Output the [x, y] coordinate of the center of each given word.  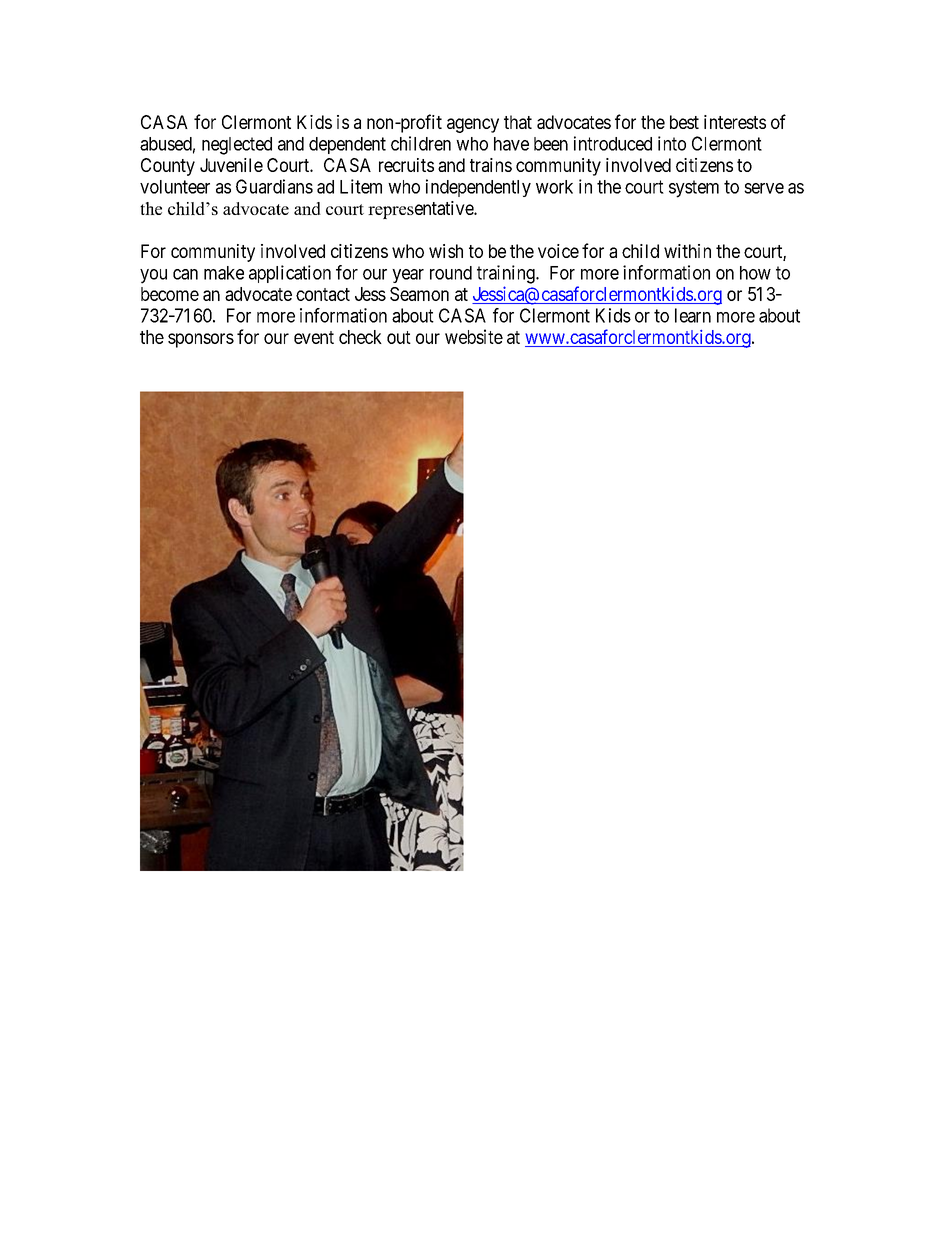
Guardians [274, 186]
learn [693, 315]
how [755, 273]
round [451, 273]
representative [421, 210]
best [684, 122]
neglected [237, 146]
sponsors [201, 340]
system [694, 189]
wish [446, 251]
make [224, 273]
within [687, 251]
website [474, 336]
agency [473, 125]
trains [491, 165]
